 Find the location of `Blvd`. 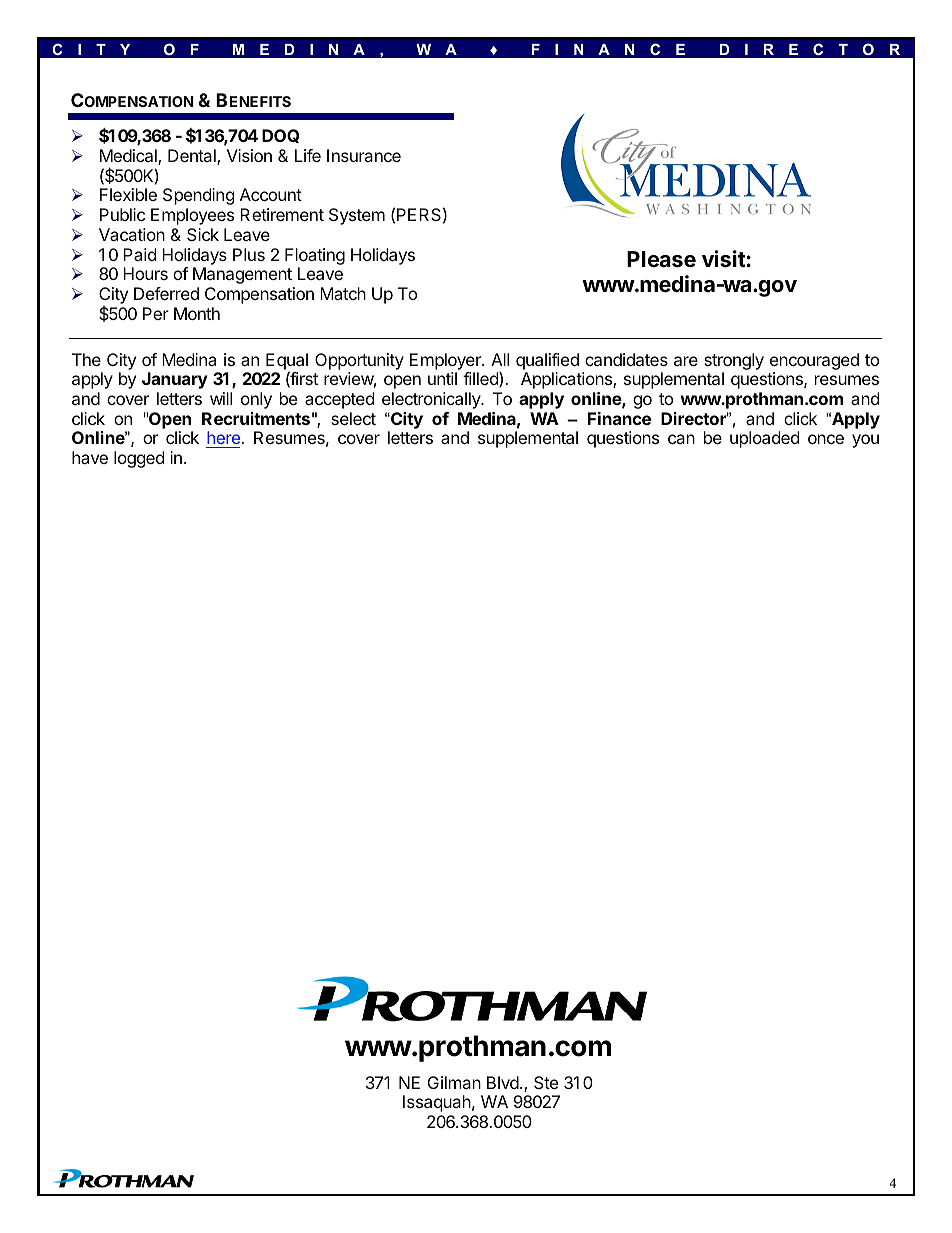

Blvd is located at coordinates (503, 1082).
